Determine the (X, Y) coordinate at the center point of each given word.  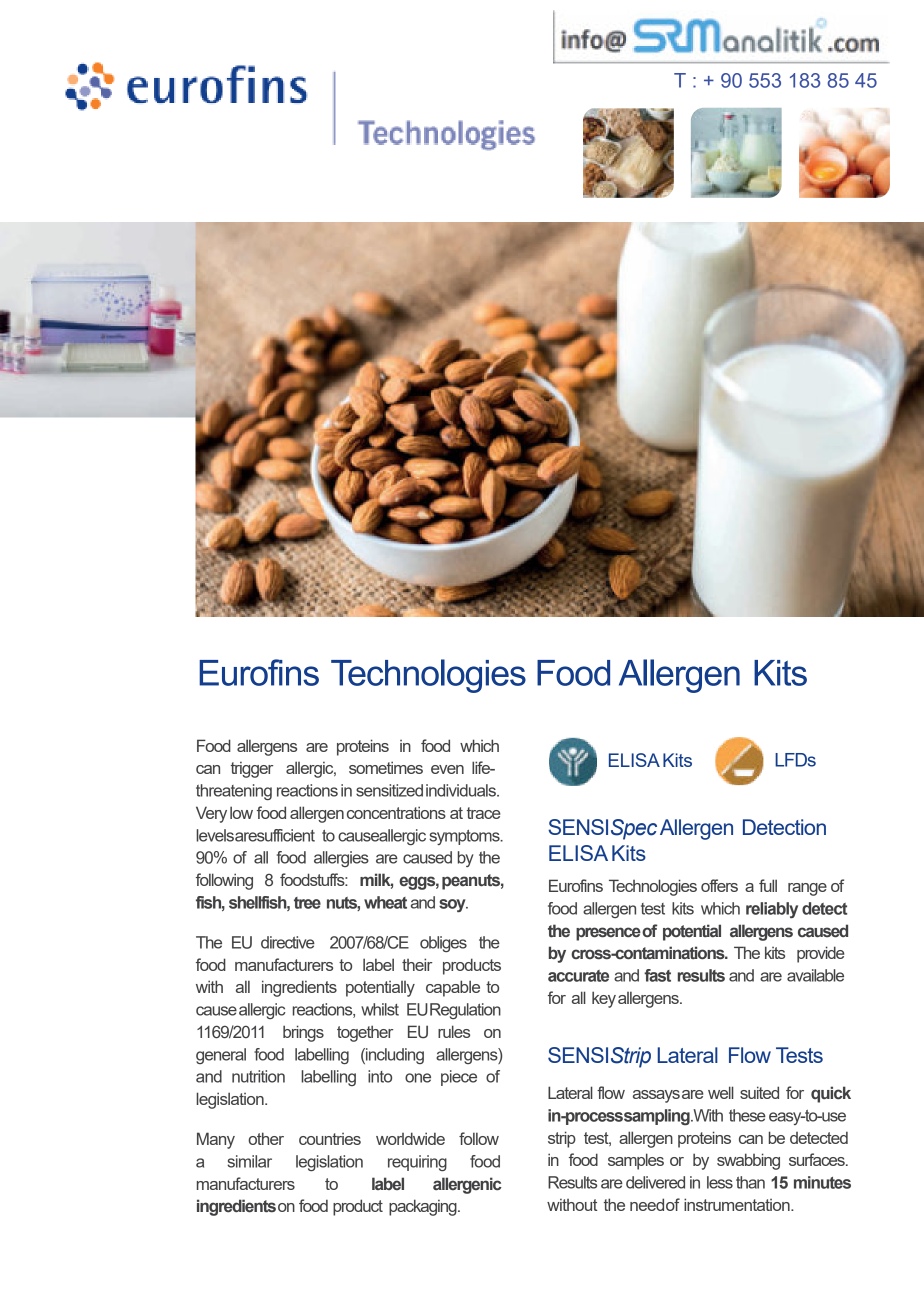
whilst (380, 1009)
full (768, 885)
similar (249, 1161)
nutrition (258, 1076)
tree (307, 903)
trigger (252, 769)
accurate (578, 976)
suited (759, 1092)
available (815, 975)
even (447, 769)
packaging (424, 1207)
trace (483, 813)
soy (453, 905)
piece (459, 1078)
